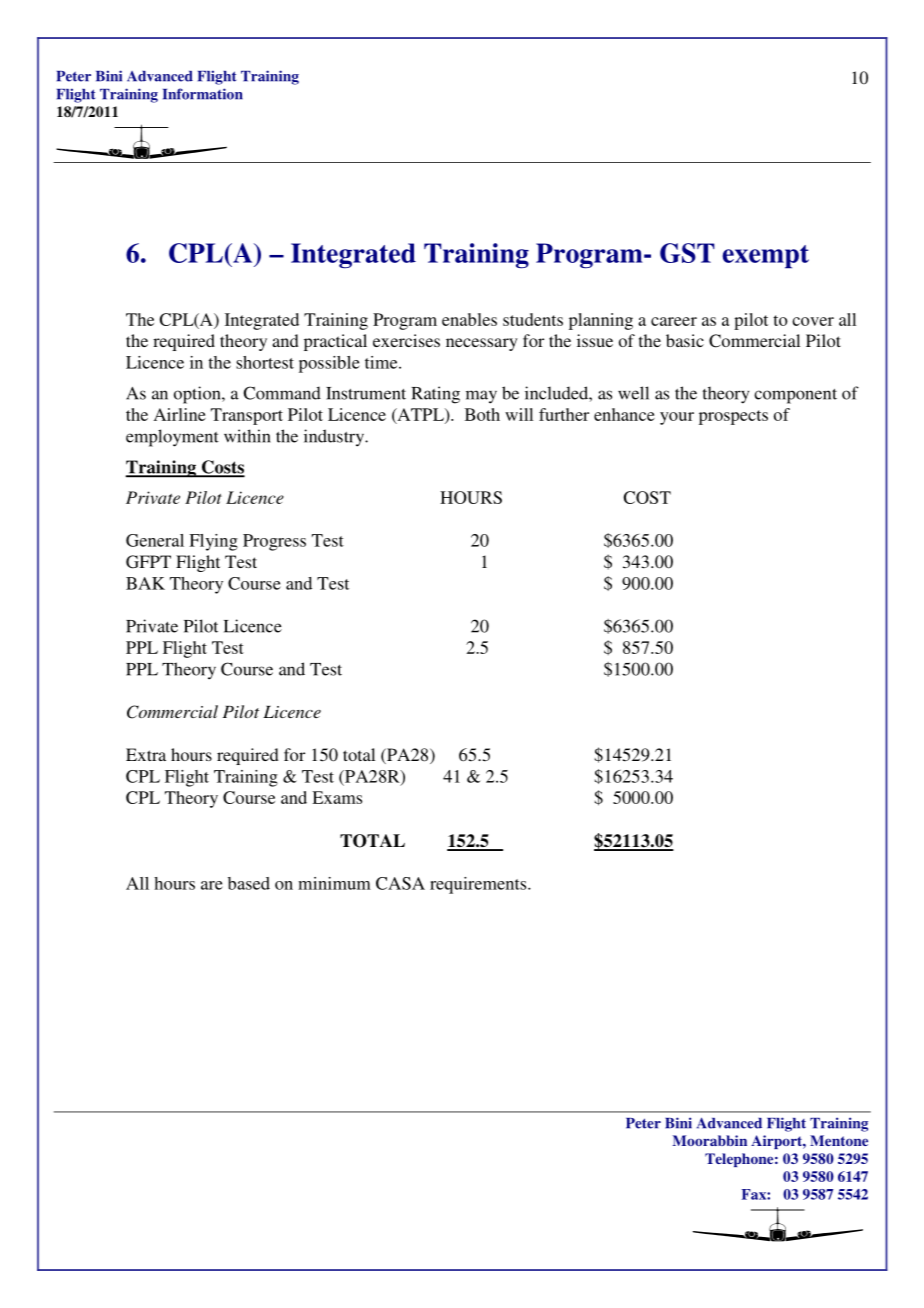 Image resolution: width=924 pixels, height=1308 pixels. What do you see at coordinates (400, 883) in the document?
I see `CASA` at bounding box center [400, 883].
